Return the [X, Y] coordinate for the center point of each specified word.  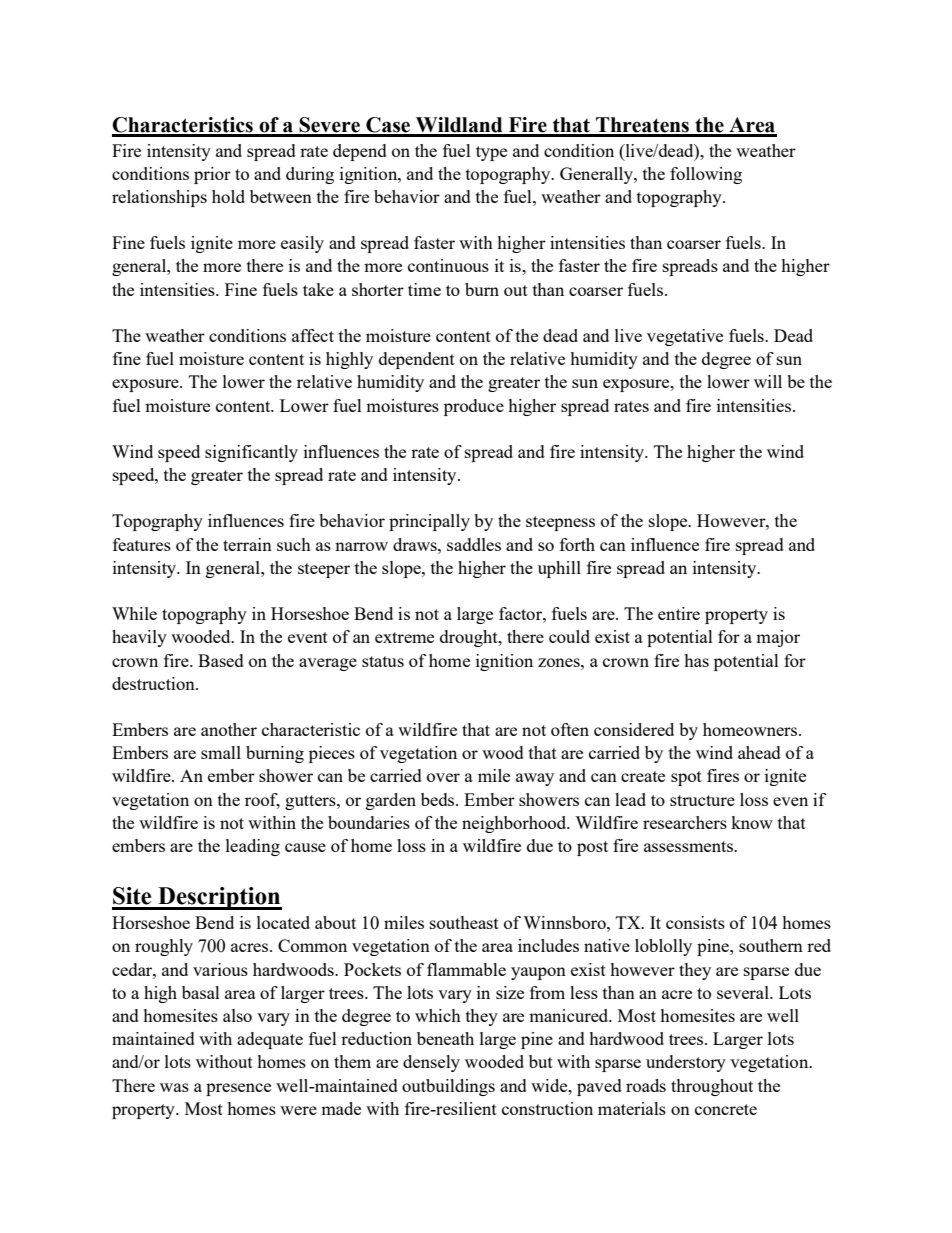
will [768, 381]
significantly [251, 453]
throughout [712, 1087]
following [706, 175]
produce [474, 407]
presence [238, 1089]
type [491, 153]
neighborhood [515, 824]
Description [219, 898]
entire [679, 613]
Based [221, 660]
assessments [689, 846]
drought [470, 638]
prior [212, 175]
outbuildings [448, 1087]
